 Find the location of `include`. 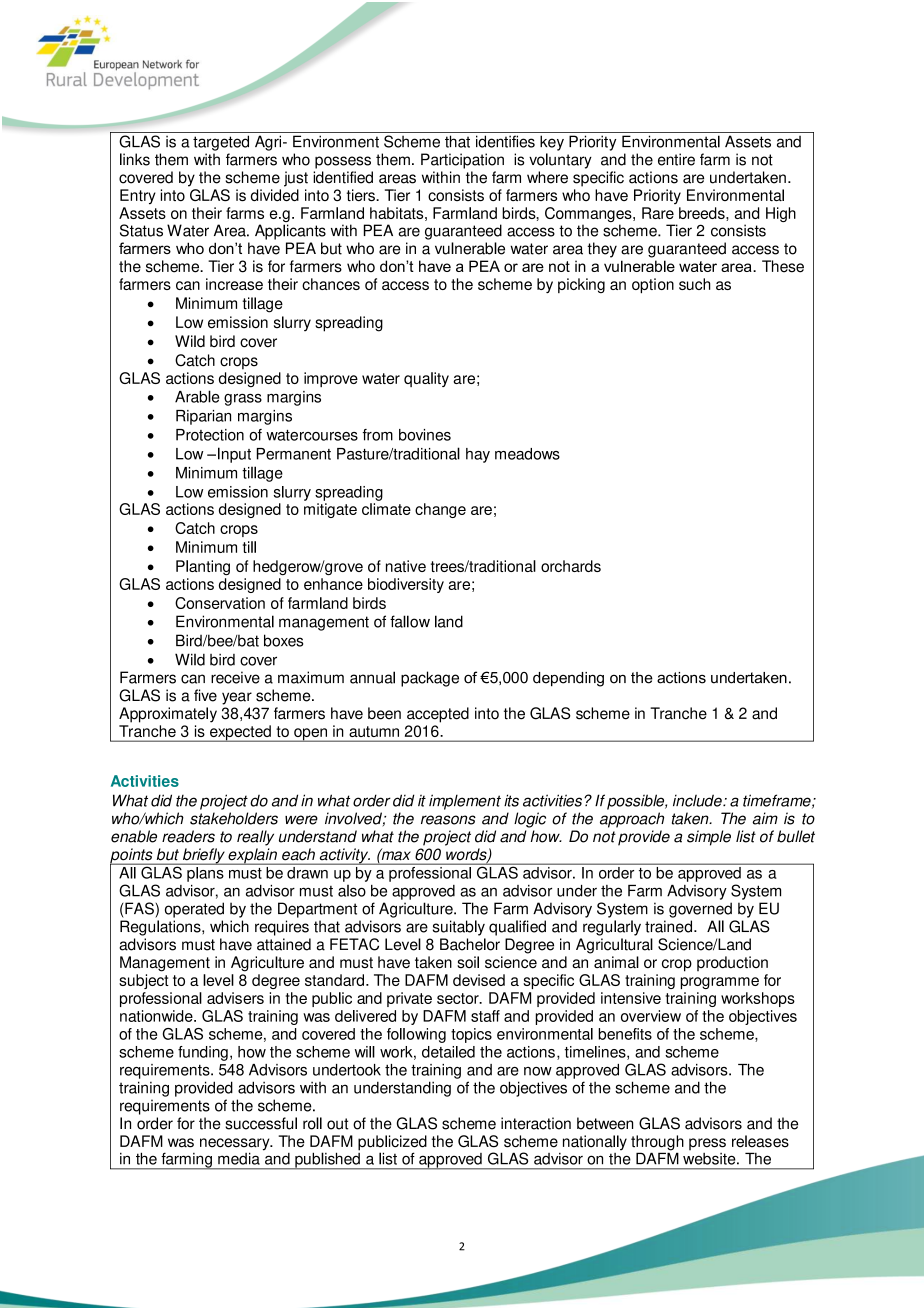

include is located at coordinates (698, 800).
